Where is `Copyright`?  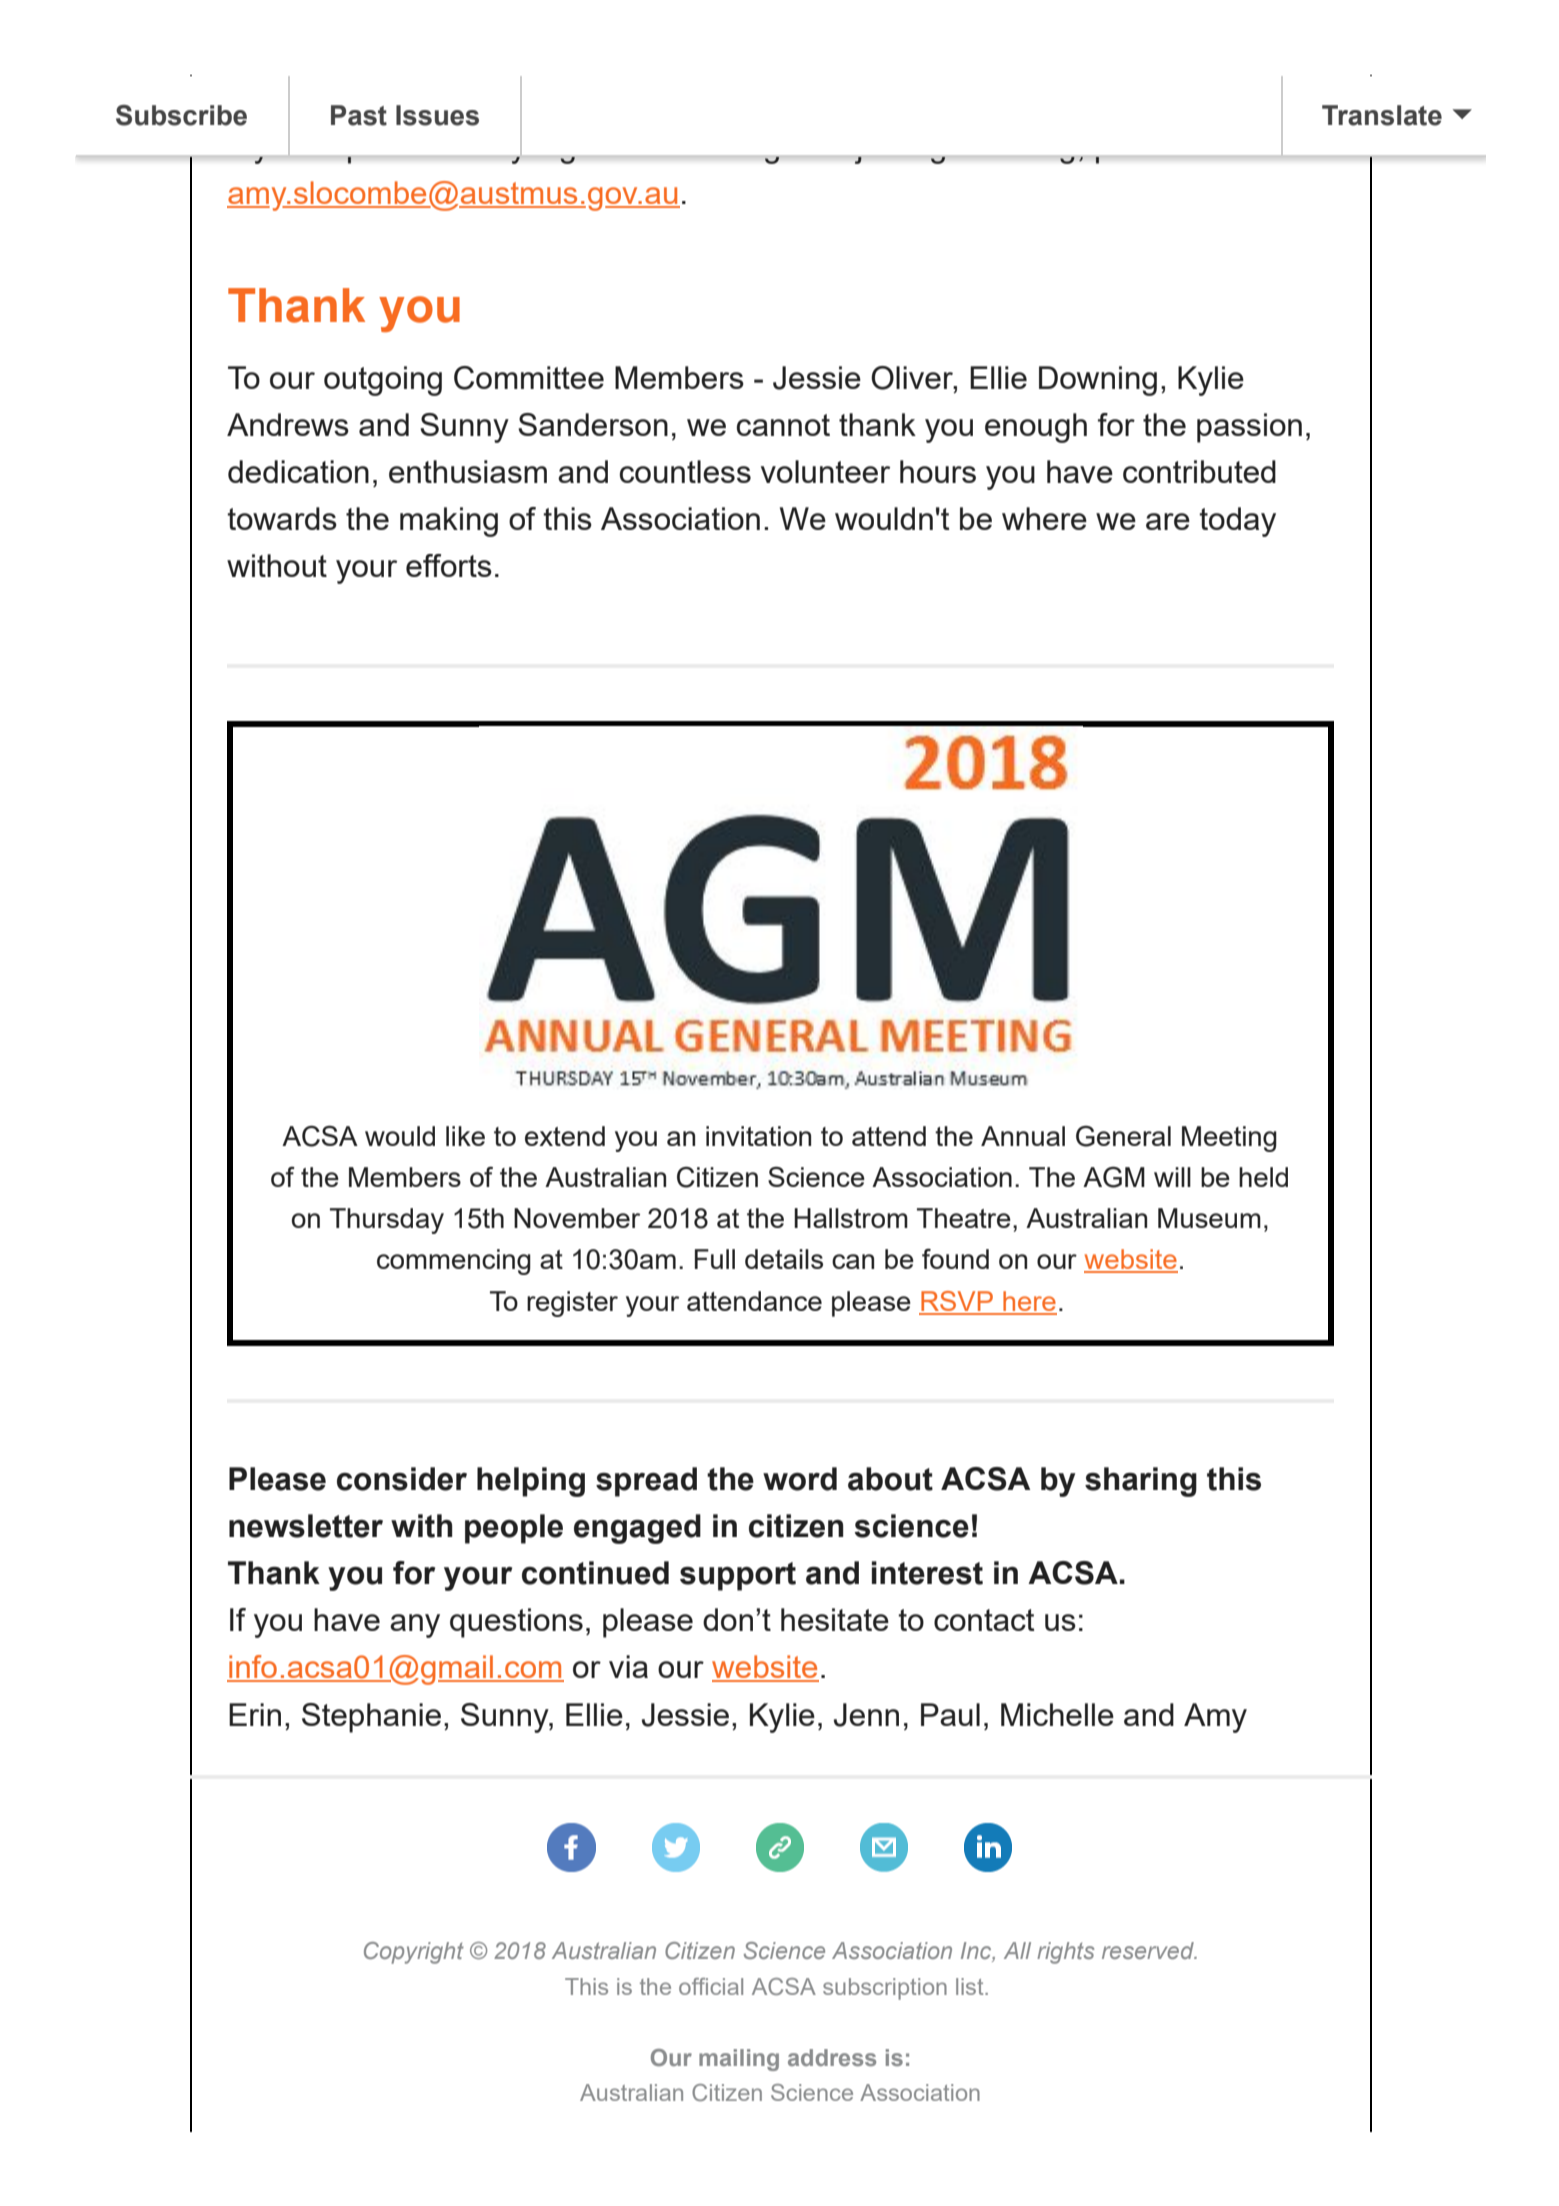
Copyright is located at coordinates (414, 1953).
